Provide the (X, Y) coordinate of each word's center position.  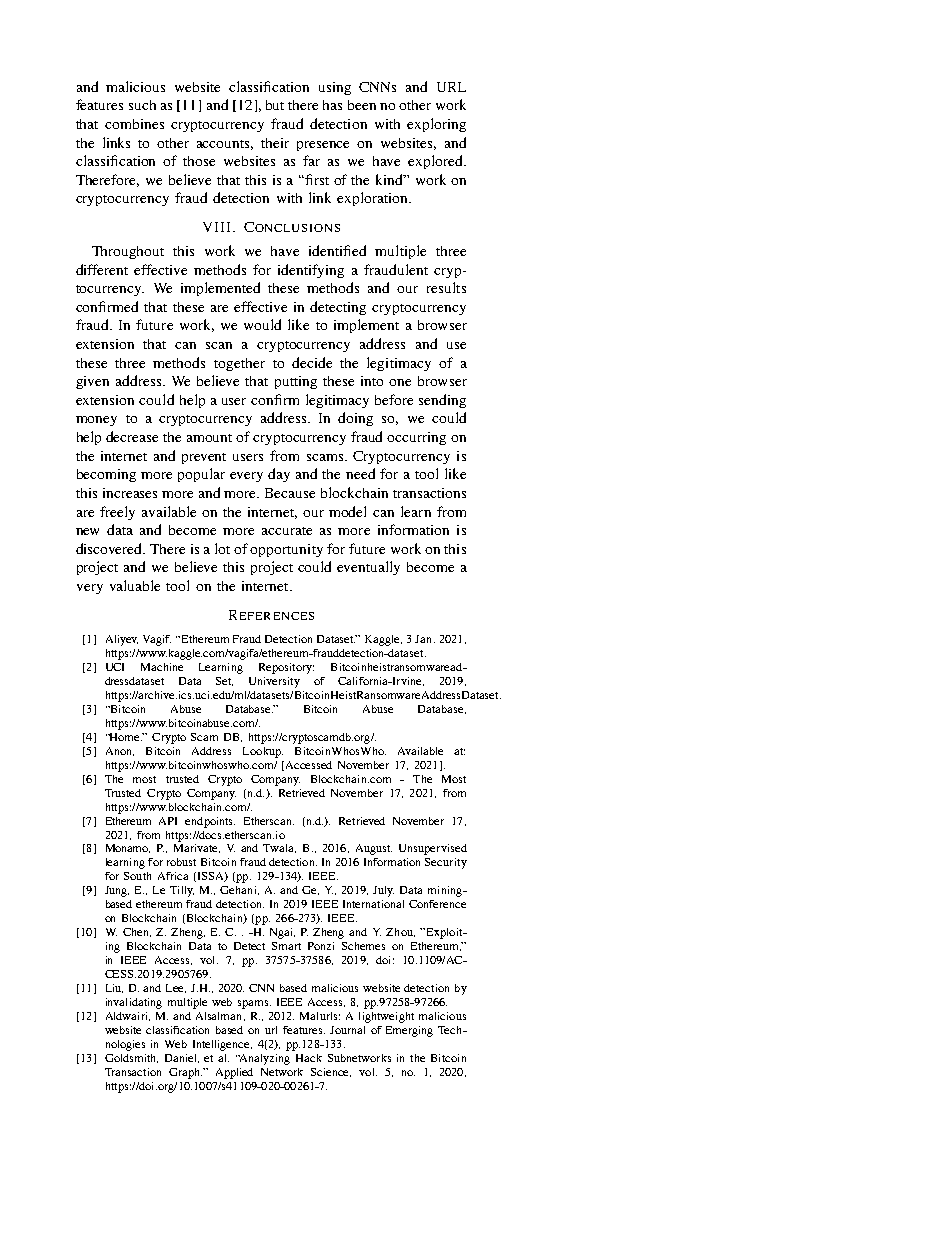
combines (134, 124)
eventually (368, 568)
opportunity (286, 550)
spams (254, 1004)
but (275, 105)
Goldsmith (131, 1058)
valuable (135, 585)
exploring (436, 125)
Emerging (409, 1031)
